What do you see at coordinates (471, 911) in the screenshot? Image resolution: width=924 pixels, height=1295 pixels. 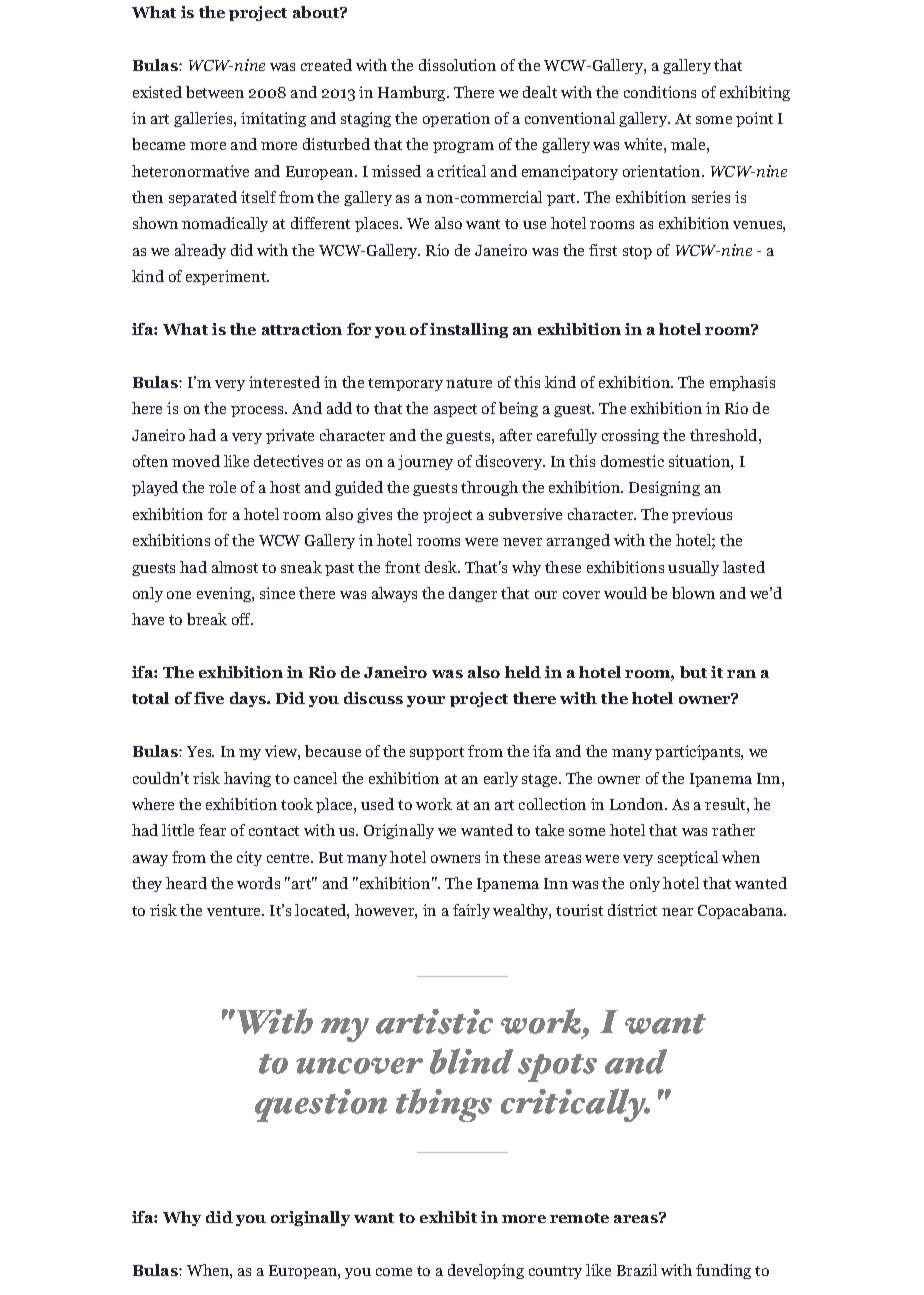 I see `fairly` at bounding box center [471, 911].
